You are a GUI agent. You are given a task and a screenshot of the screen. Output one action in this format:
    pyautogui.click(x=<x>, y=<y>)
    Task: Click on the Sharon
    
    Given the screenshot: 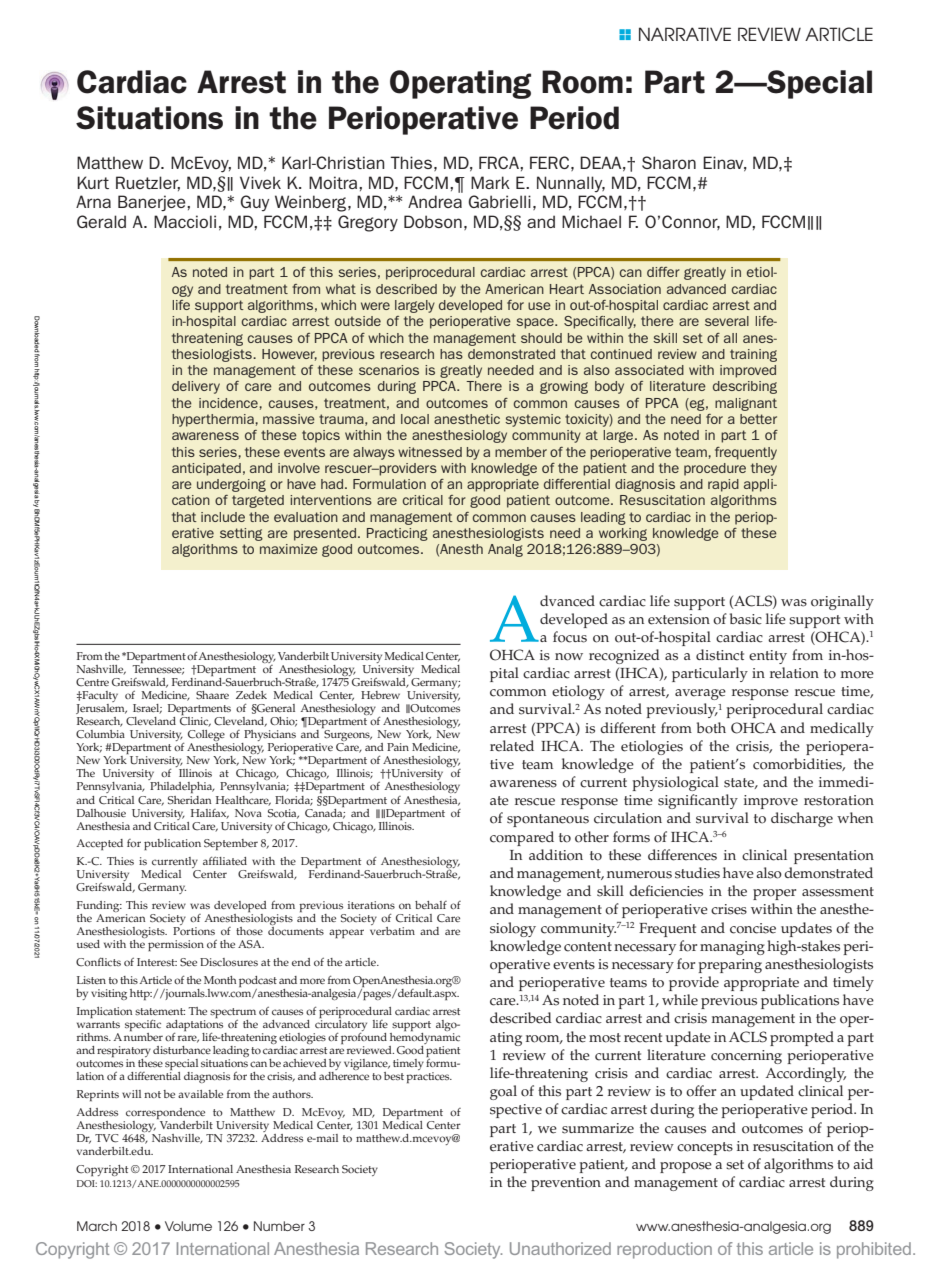 What is the action you would take?
    pyautogui.click(x=669, y=162)
